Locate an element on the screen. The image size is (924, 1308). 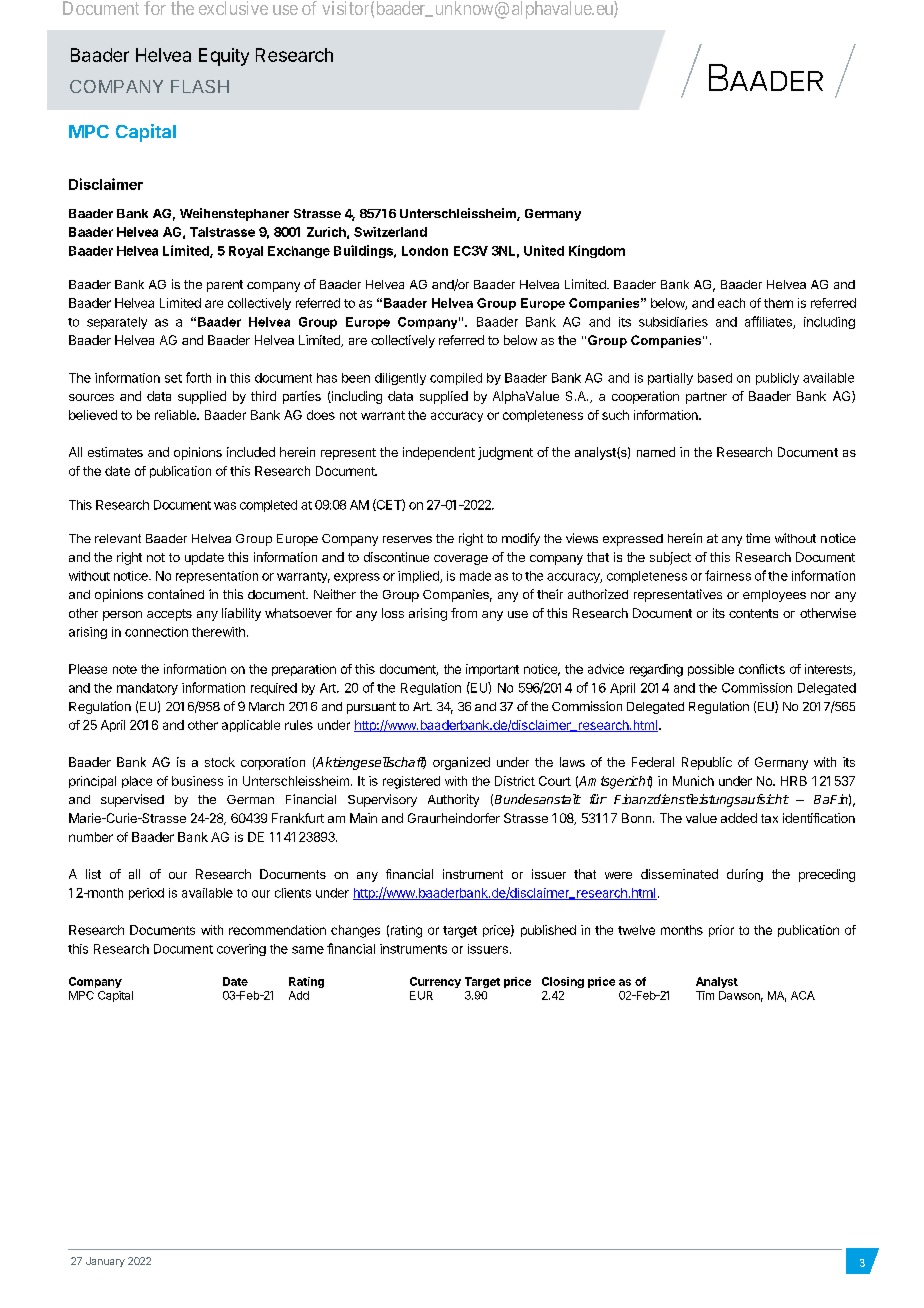
London is located at coordinates (425, 251).
